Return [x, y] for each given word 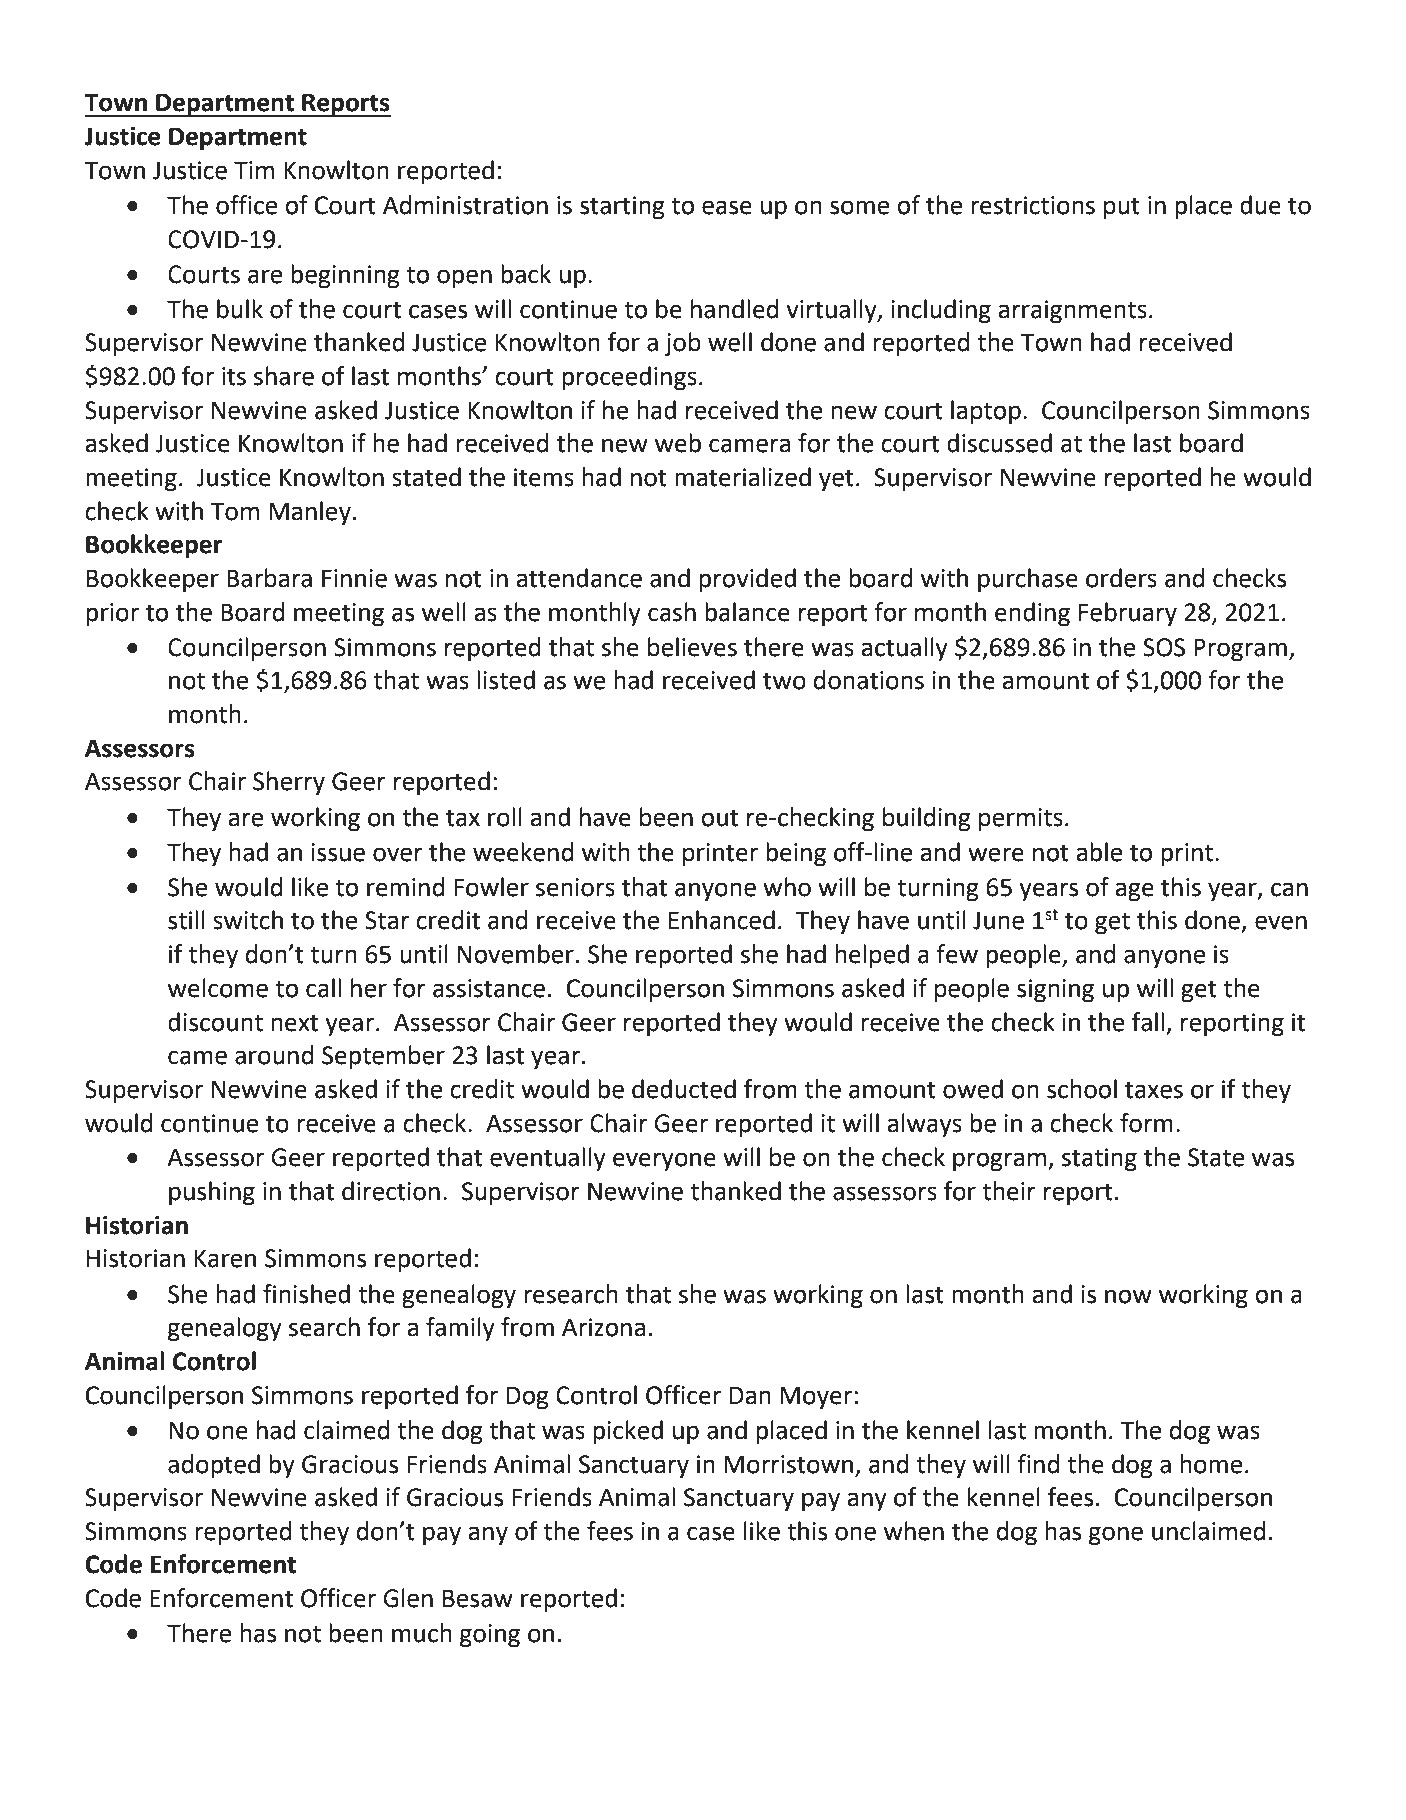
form [1146, 1123]
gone [1116, 1535]
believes [692, 647]
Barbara [269, 578]
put [1122, 208]
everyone [664, 1161]
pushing [212, 1193]
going [490, 1635]
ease [727, 207]
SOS [1164, 647]
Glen [408, 1598]
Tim [254, 170]
